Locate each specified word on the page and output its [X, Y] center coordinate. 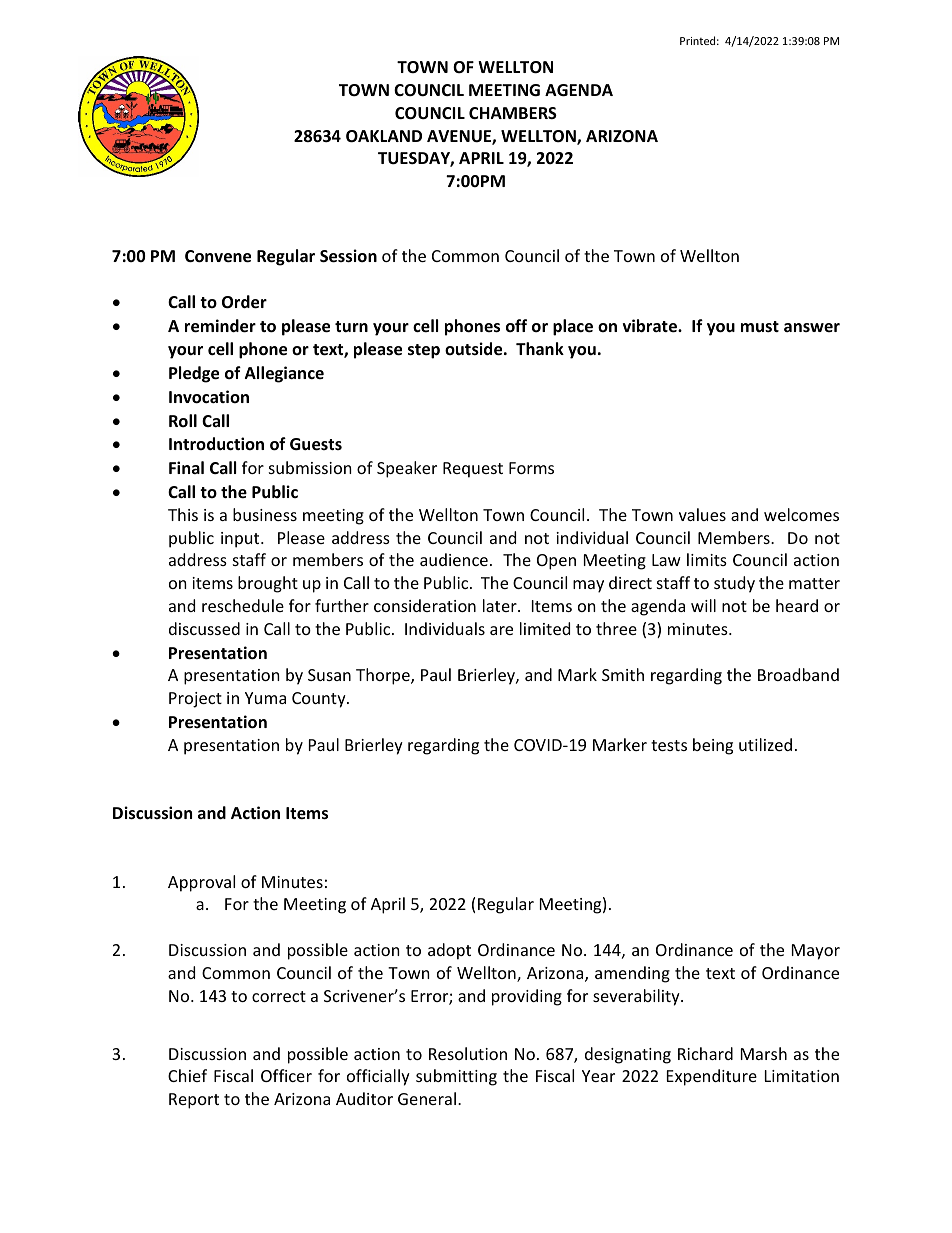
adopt [449, 951]
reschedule [243, 605]
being [713, 746]
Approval [201, 883]
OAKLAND [384, 136]
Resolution [468, 1053]
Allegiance [284, 374]
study [734, 584]
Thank [540, 348]
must [760, 326]
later [501, 605]
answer [812, 327]
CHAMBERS [513, 113]
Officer [286, 1075]
